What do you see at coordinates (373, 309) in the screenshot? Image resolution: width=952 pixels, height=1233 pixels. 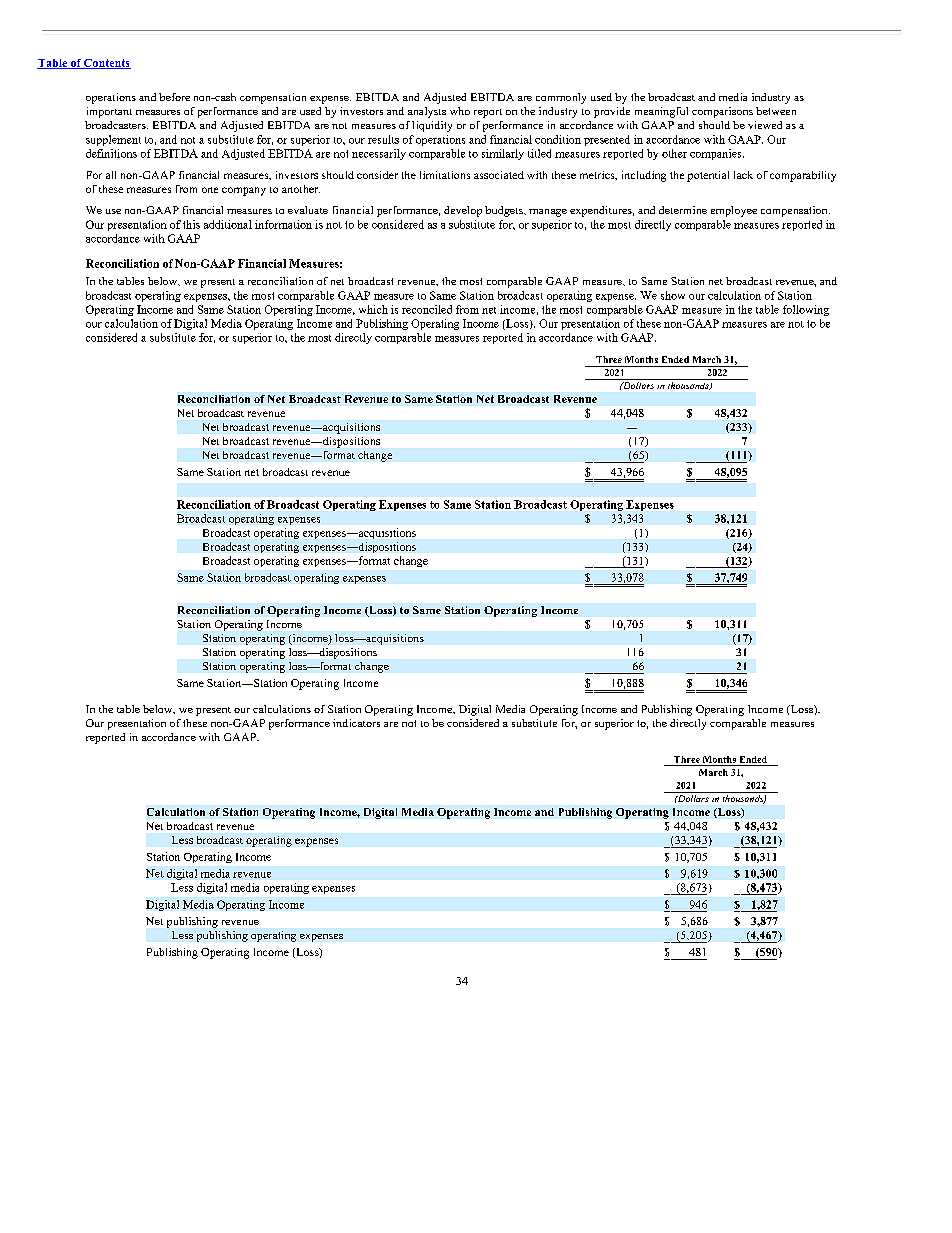 I see `which` at bounding box center [373, 309].
